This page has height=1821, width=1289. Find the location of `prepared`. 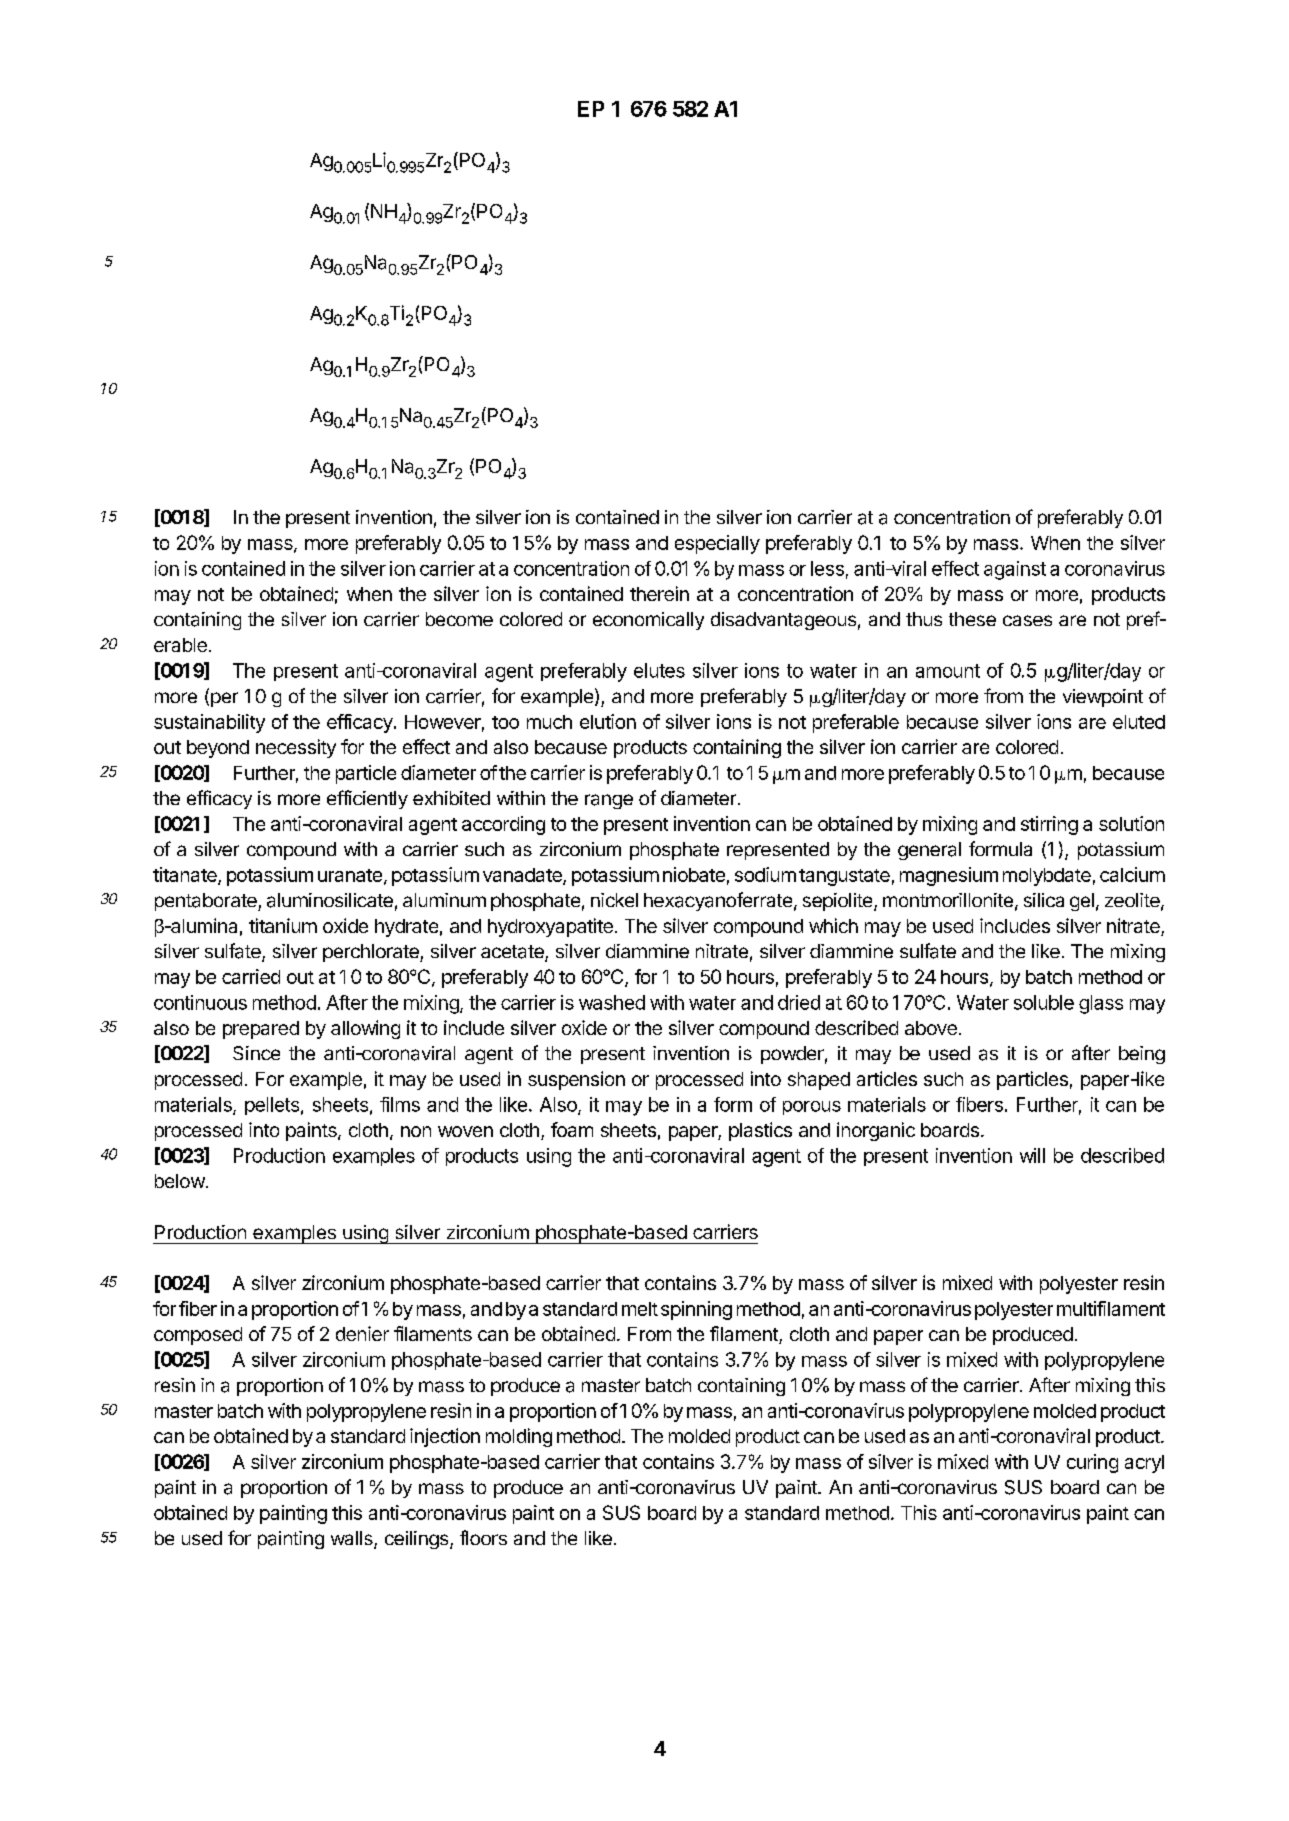

prepared is located at coordinates (261, 1030).
